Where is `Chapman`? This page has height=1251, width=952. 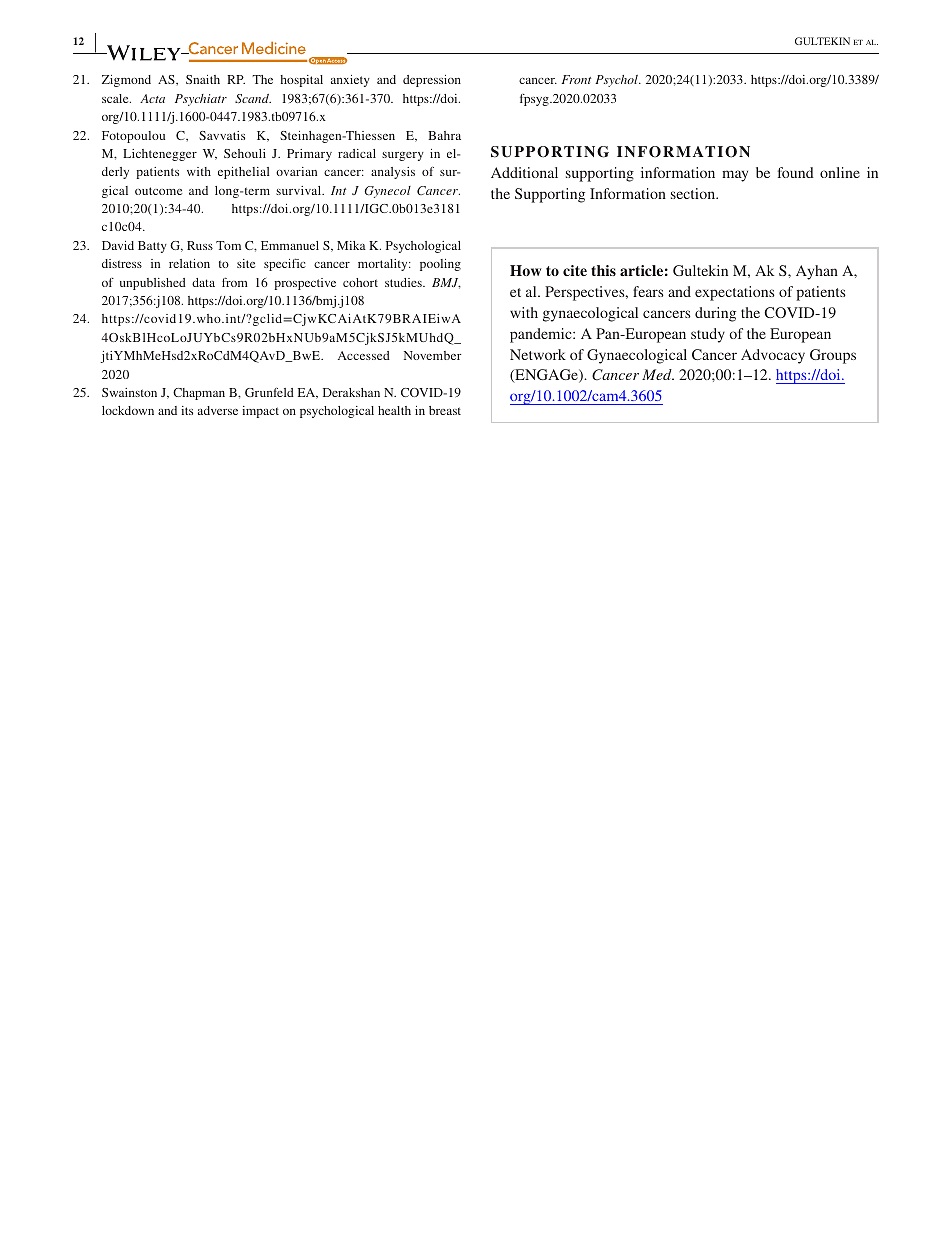
Chapman is located at coordinates (199, 394).
